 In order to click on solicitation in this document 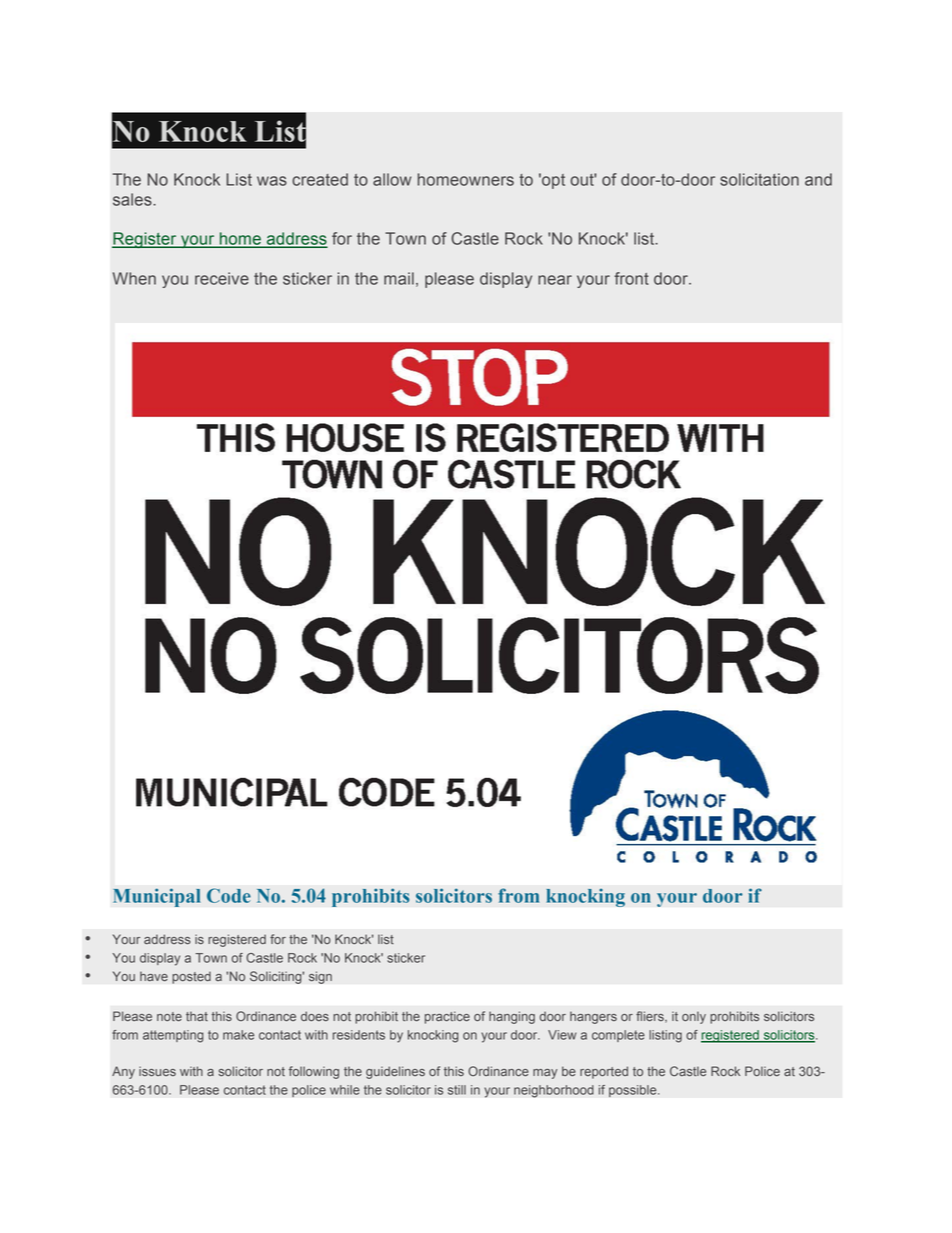, I will do `click(759, 179)`.
